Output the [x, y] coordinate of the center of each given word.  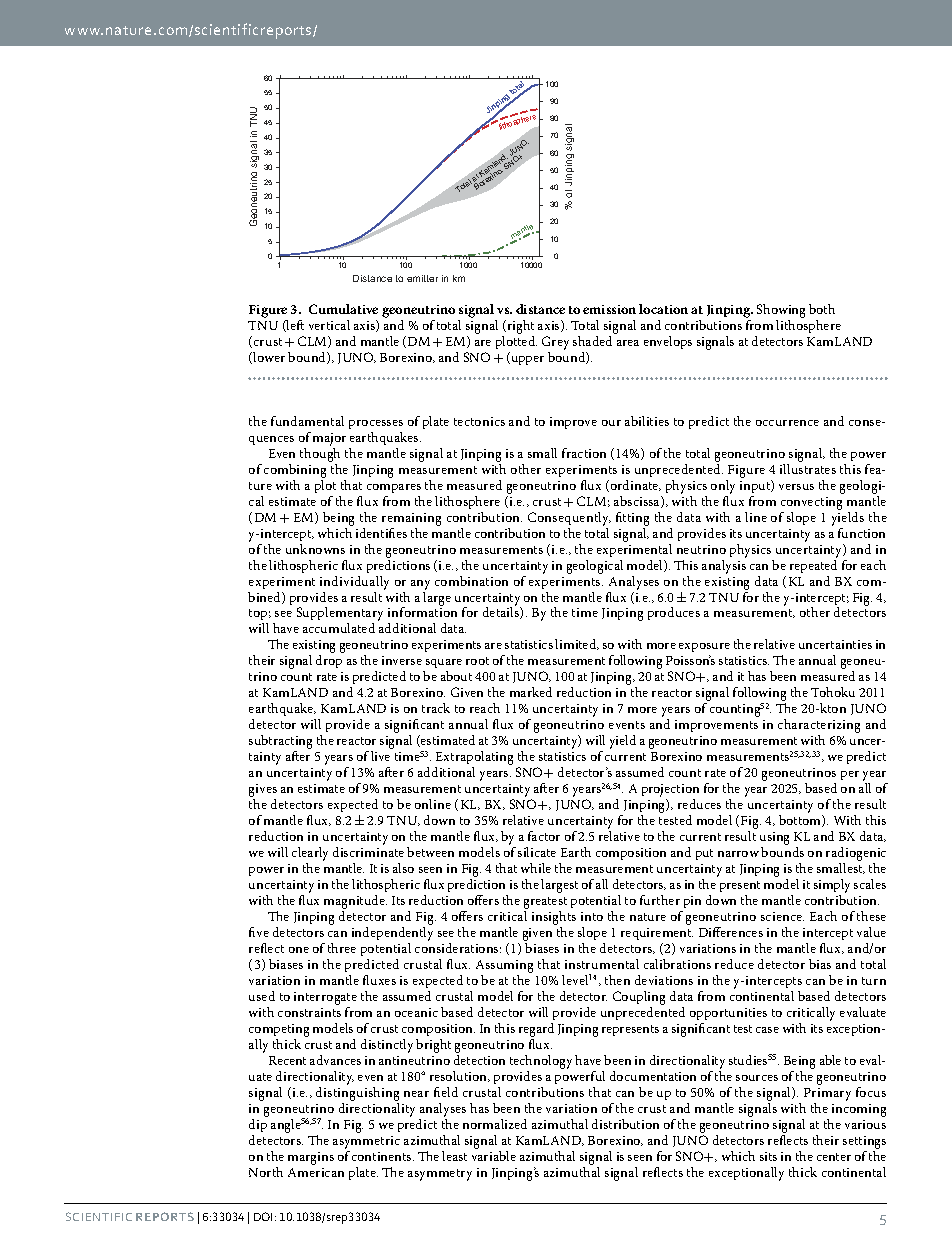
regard [536, 1031]
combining [295, 471]
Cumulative [343, 309]
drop [329, 661]
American [316, 1172]
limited [577, 644]
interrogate [325, 1000]
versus [796, 487]
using [774, 840]
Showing [781, 312]
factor [544, 836]
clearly [310, 855]
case [767, 1030]
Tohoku [833, 692]
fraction [584, 453]
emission [609, 309]
